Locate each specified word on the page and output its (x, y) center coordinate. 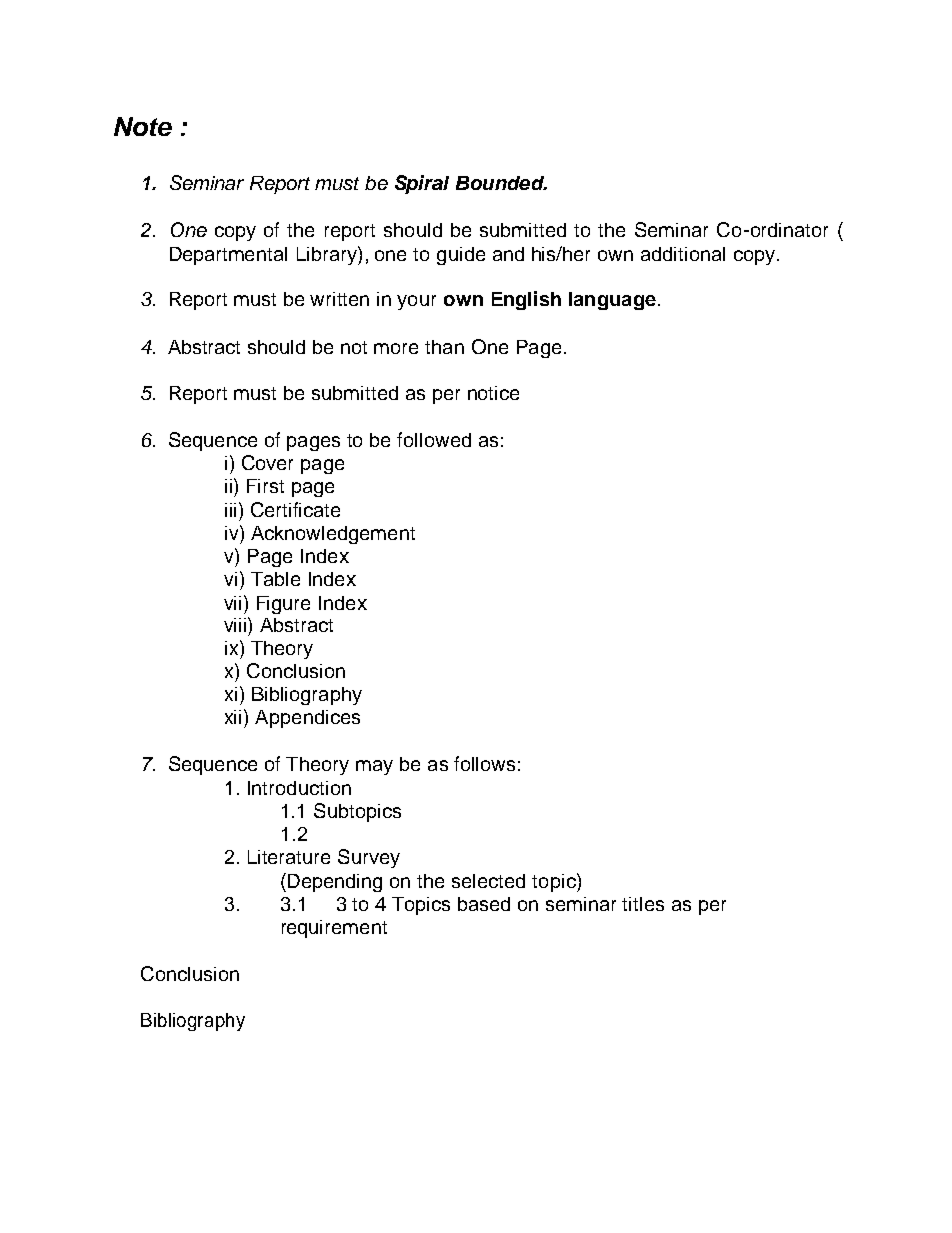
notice (493, 393)
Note (143, 126)
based (484, 904)
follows (484, 763)
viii (235, 625)
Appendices (307, 719)
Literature (289, 857)
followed (434, 439)
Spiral (422, 184)
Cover (267, 462)
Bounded (501, 183)
